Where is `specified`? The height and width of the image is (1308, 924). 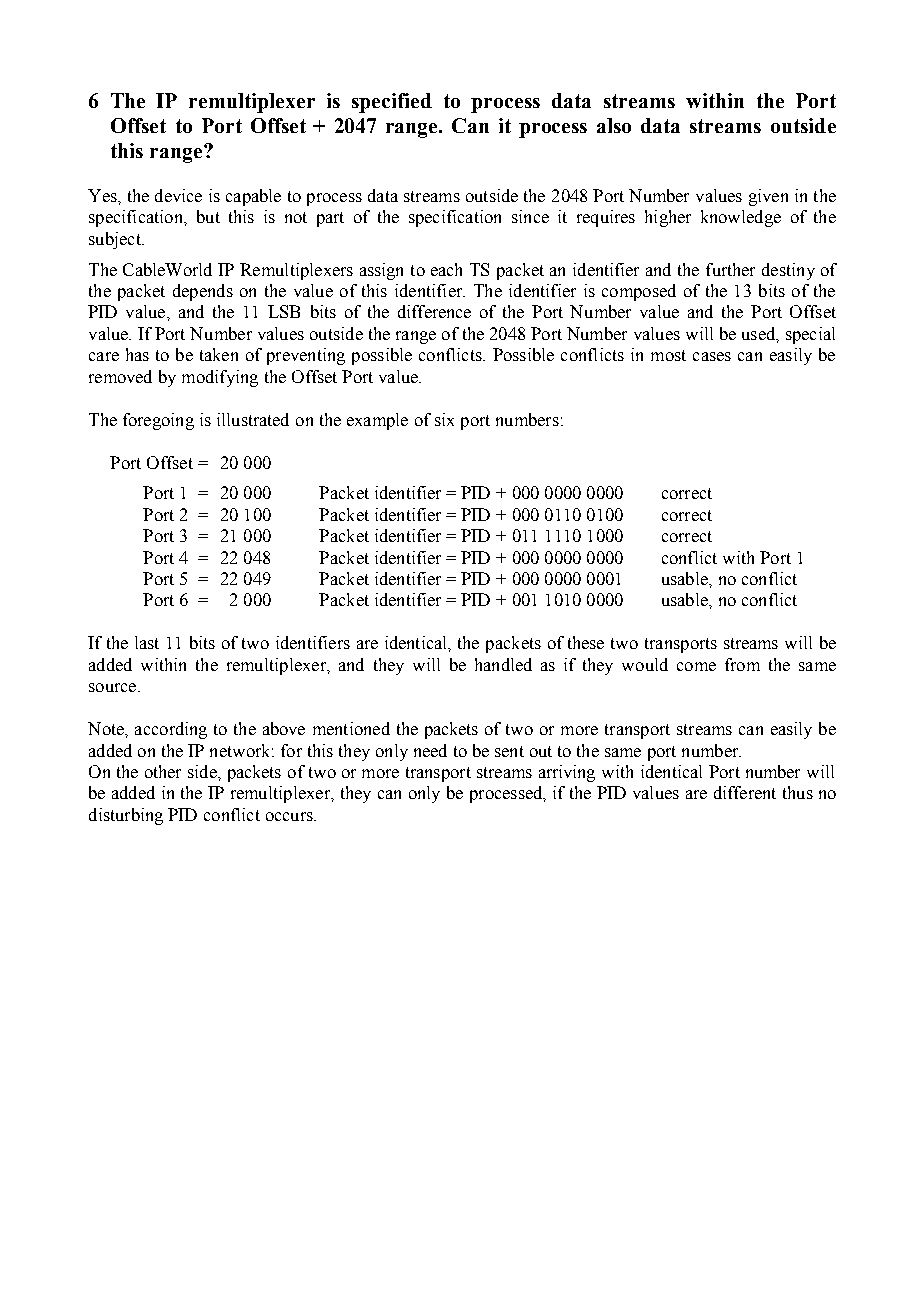 specified is located at coordinates (392, 103).
